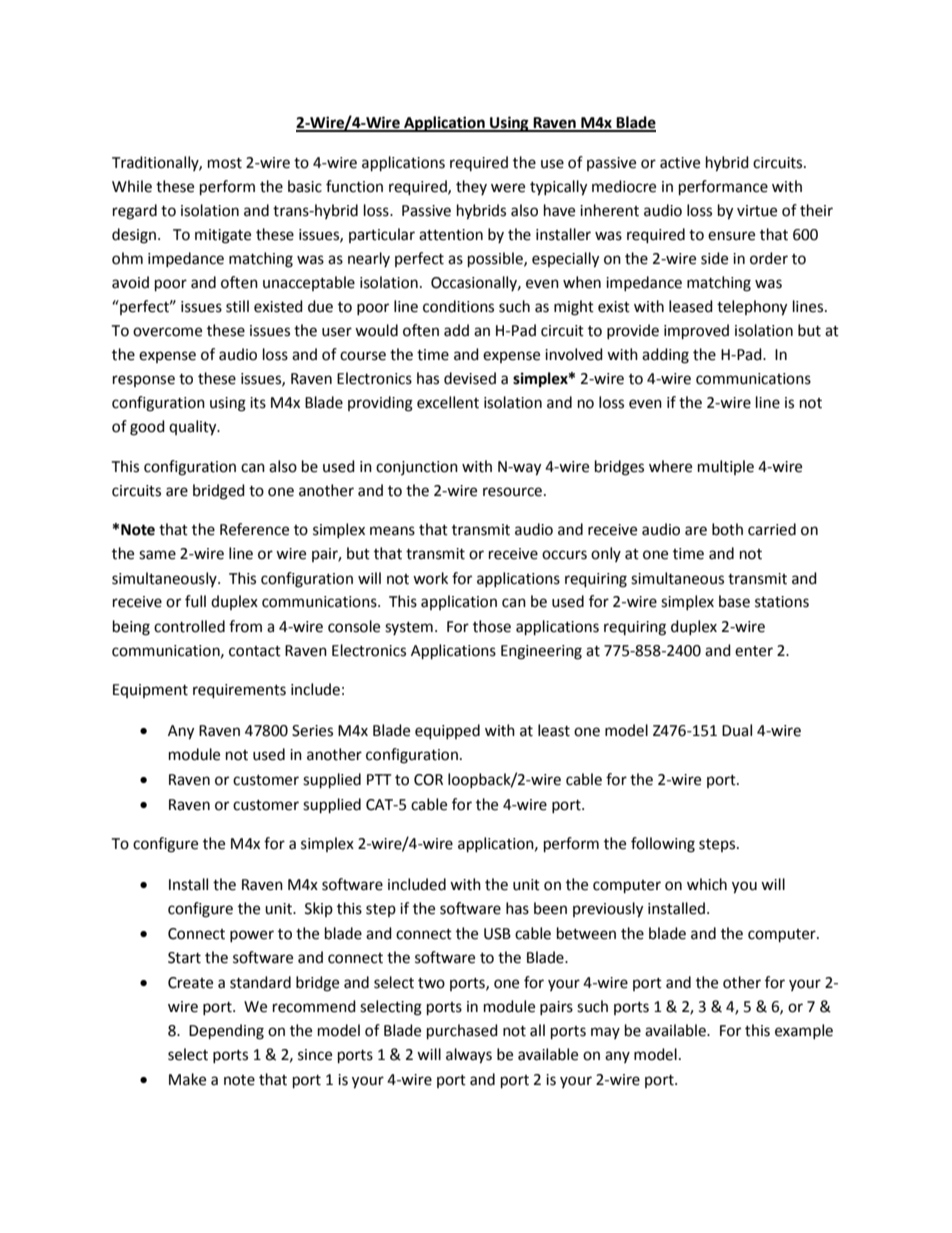 This screenshot has width=952, height=1233. What do you see at coordinates (804, 1031) in the screenshot?
I see `example` at bounding box center [804, 1031].
